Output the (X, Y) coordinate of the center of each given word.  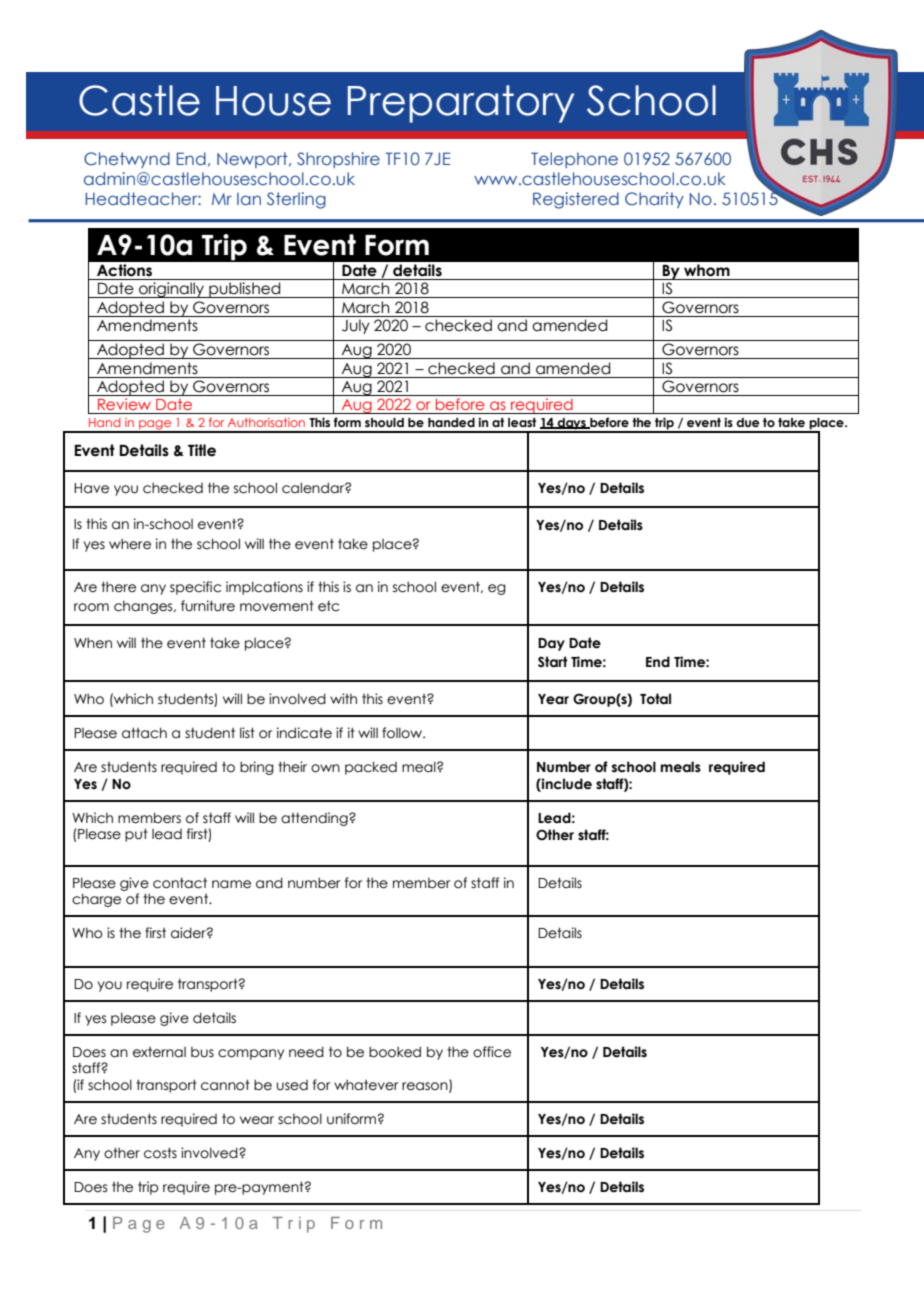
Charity (654, 200)
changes (144, 607)
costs (160, 1153)
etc (328, 606)
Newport (253, 160)
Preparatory (461, 104)
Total (655, 699)
